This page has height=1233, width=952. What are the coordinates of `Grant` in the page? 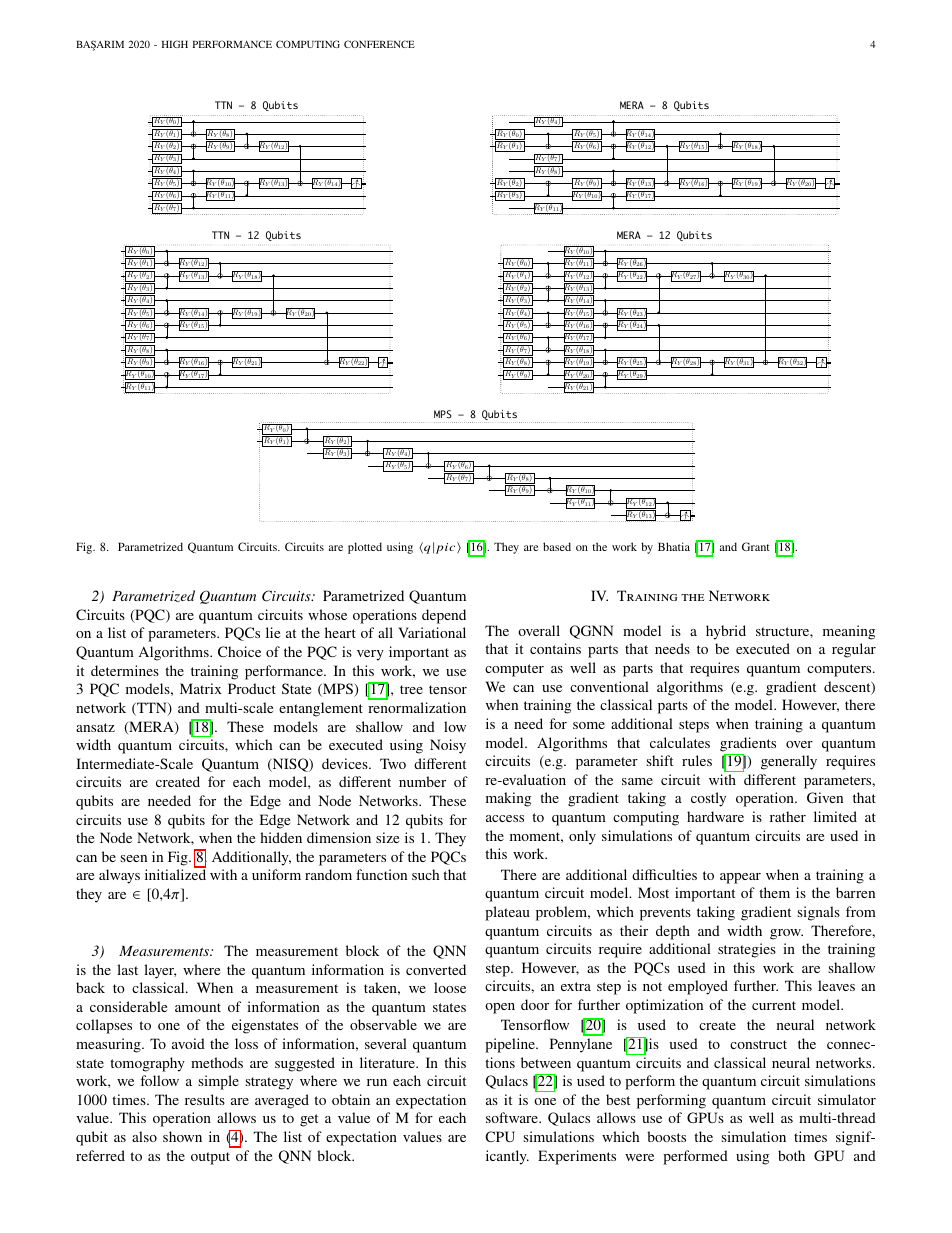 It's located at (756, 546).
